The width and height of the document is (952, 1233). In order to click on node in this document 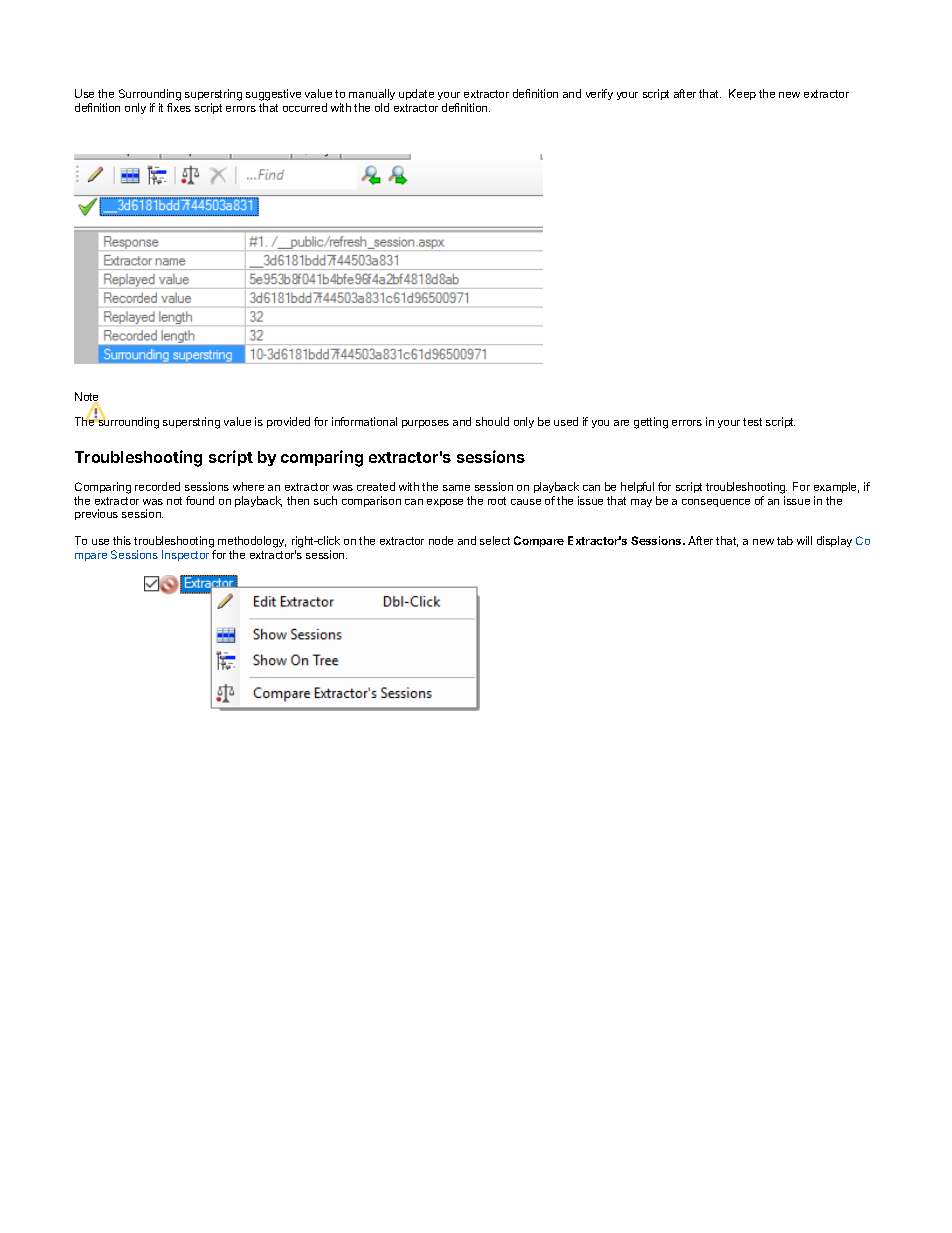, I will do `click(441, 540)`.
